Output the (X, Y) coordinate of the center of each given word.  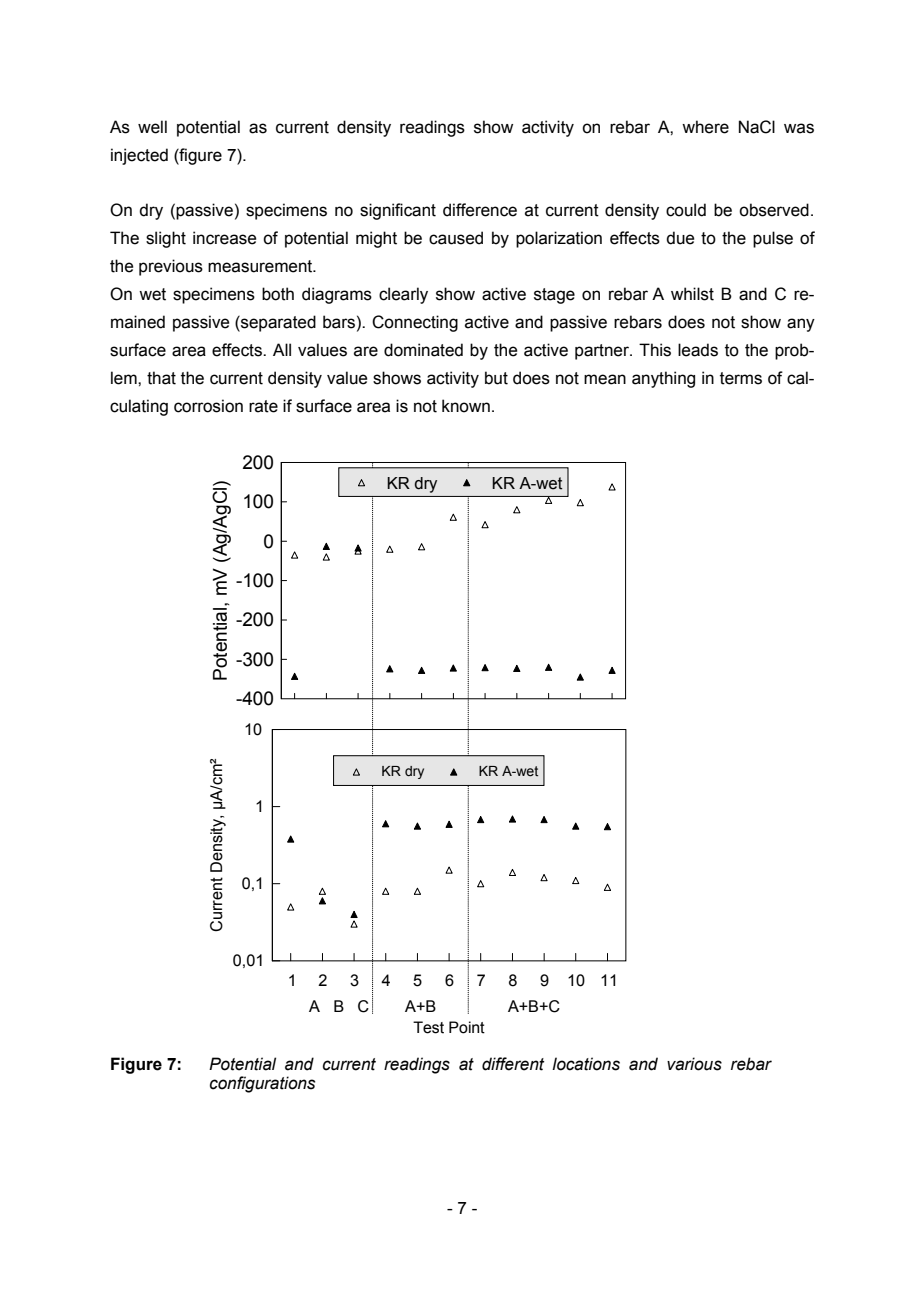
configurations (262, 1084)
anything (663, 379)
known (466, 406)
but (496, 378)
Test (428, 1027)
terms (741, 378)
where (705, 127)
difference (480, 210)
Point (467, 1027)
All (282, 349)
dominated (423, 350)
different (513, 1064)
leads (698, 350)
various (694, 1064)
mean (605, 379)
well (152, 127)
